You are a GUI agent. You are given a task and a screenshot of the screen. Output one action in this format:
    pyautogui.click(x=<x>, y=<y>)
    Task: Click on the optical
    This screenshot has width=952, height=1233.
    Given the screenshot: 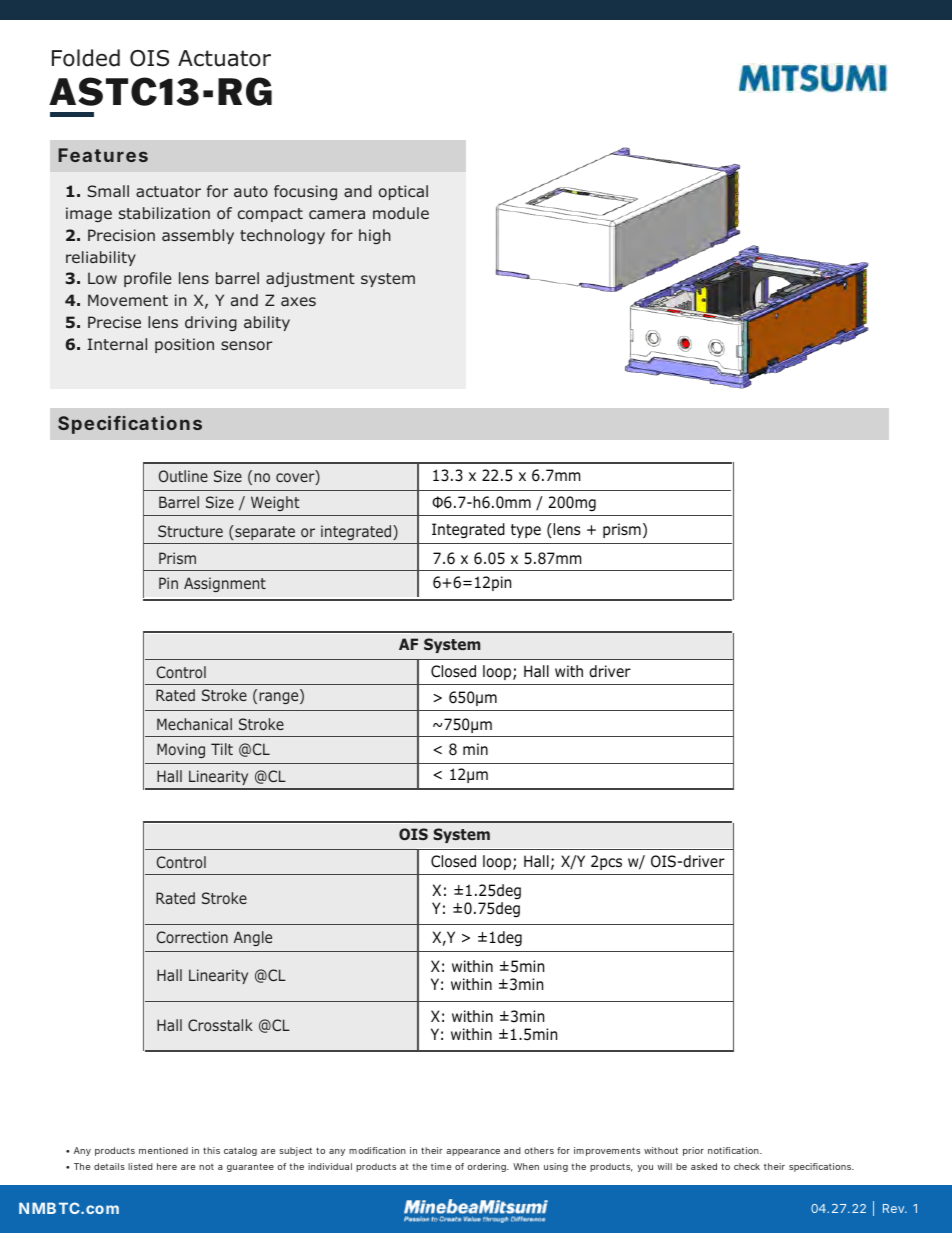 What is the action you would take?
    pyautogui.click(x=403, y=192)
